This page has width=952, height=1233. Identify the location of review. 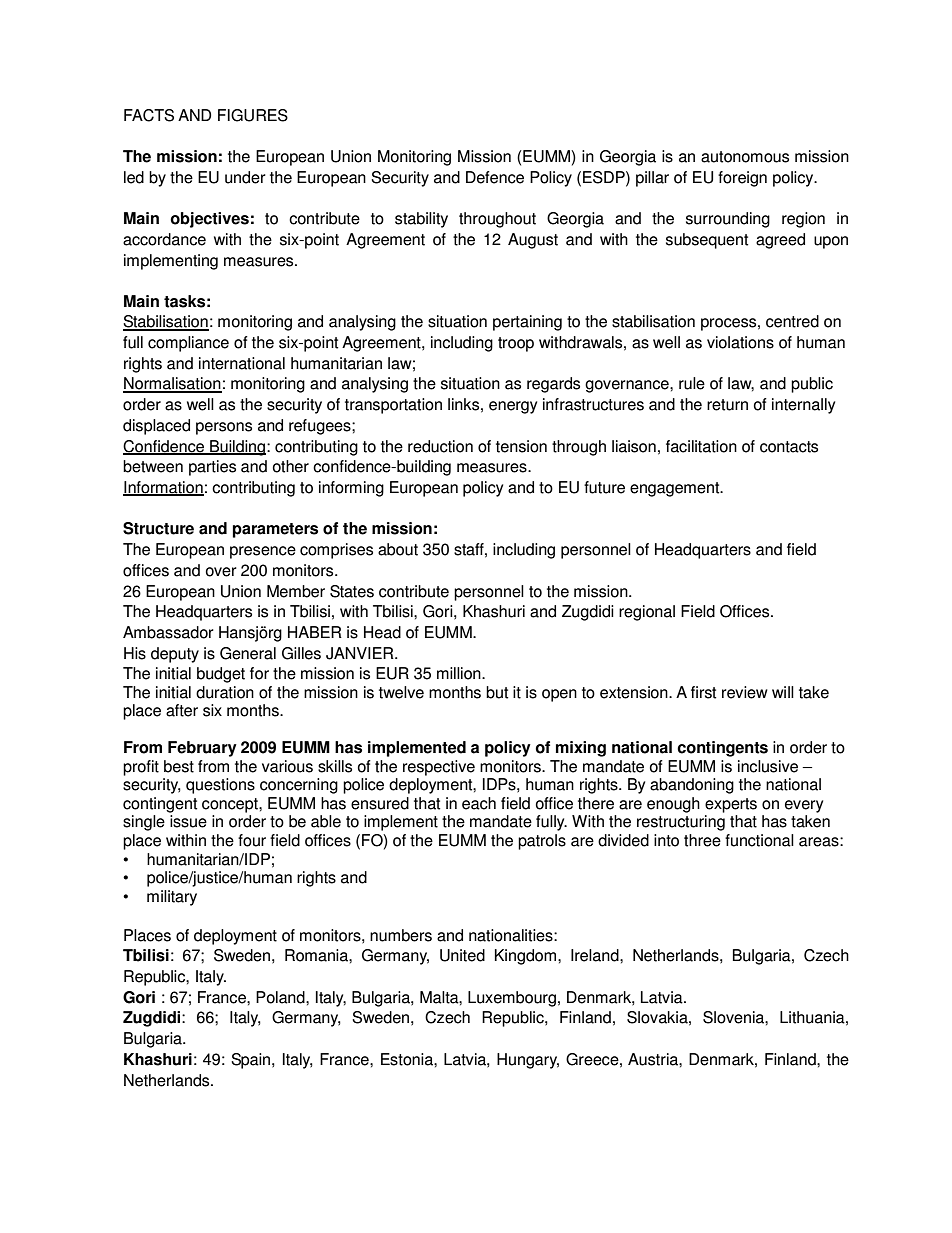
(745, 692).
